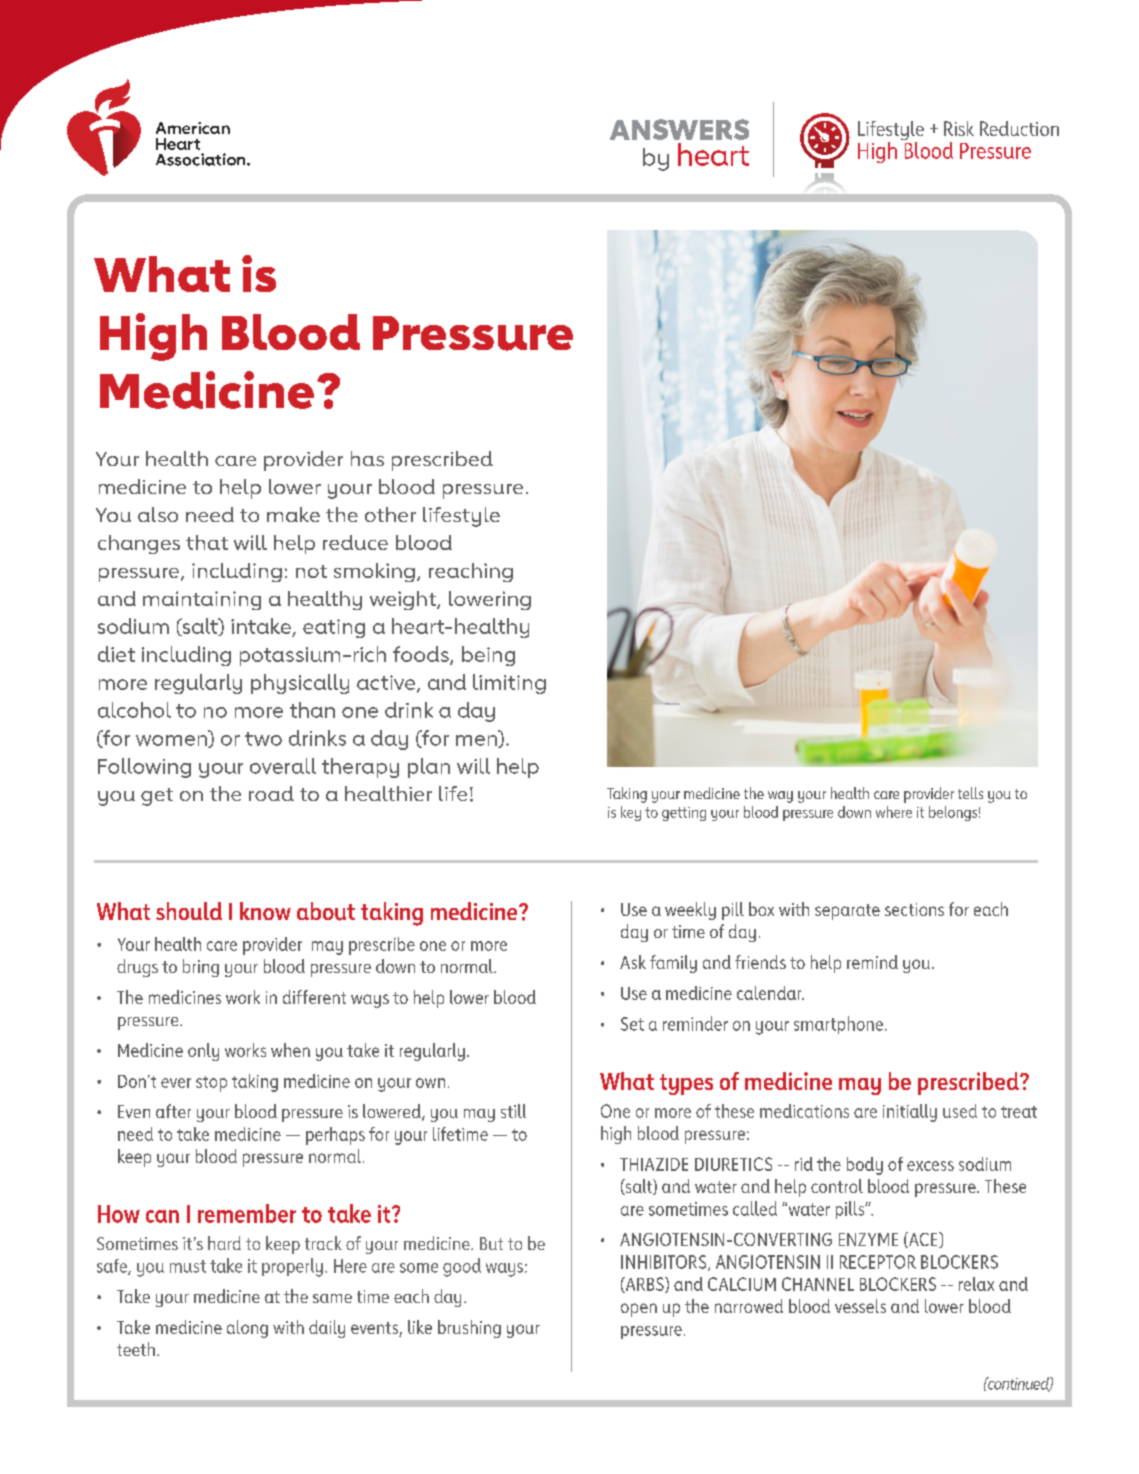  I want to click on only, so click(203, 1052).
